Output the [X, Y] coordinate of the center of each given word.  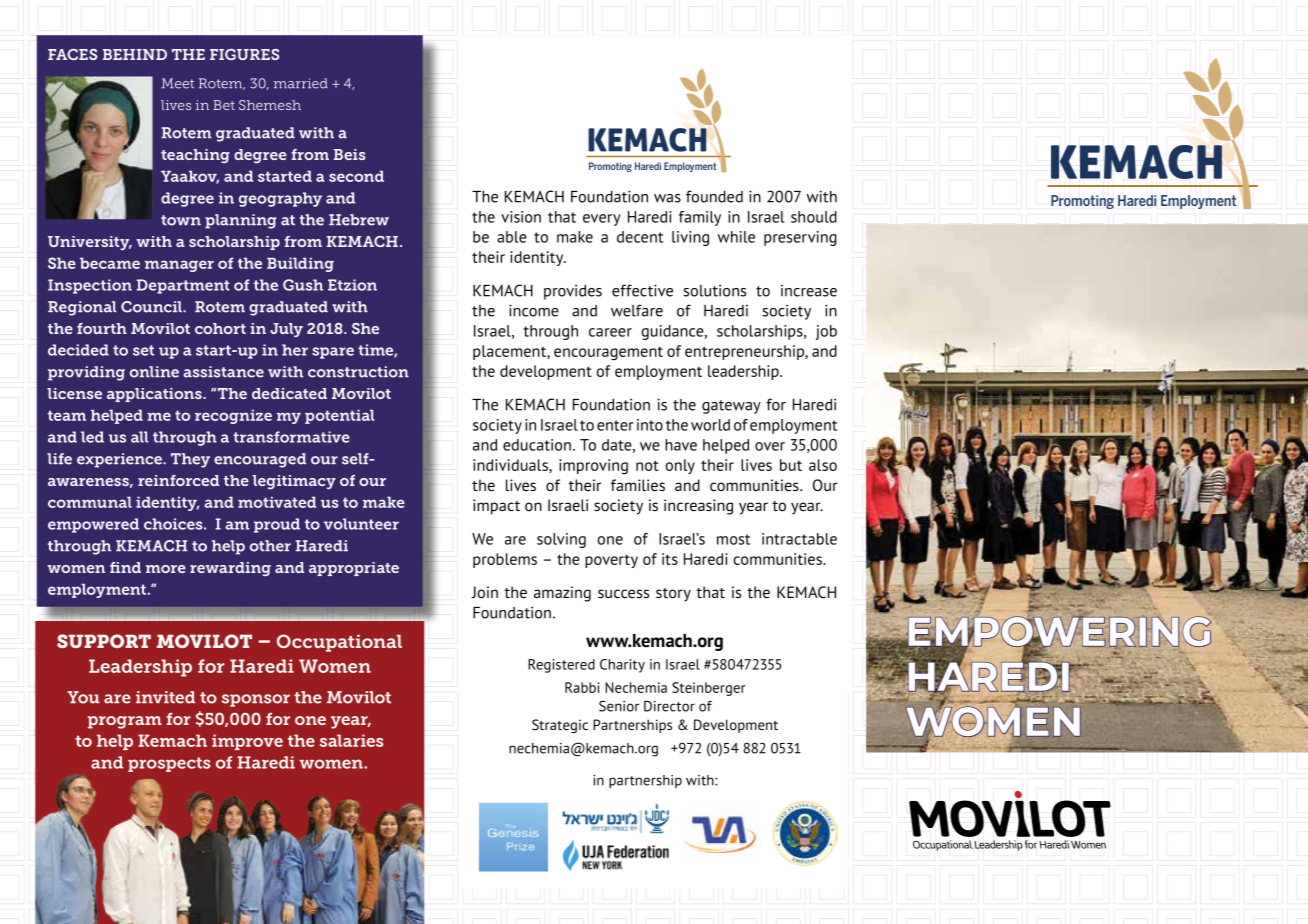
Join [484, 592]
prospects [169, 764]
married [301, 83]
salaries [352, 740]
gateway [731, 407]
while [736, 237]
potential [339, 416]
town [181, 220]
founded [714, 196]
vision [521, 217]
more [166, 569]
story [673, 595]
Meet [177, 83]
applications [155, 395]
